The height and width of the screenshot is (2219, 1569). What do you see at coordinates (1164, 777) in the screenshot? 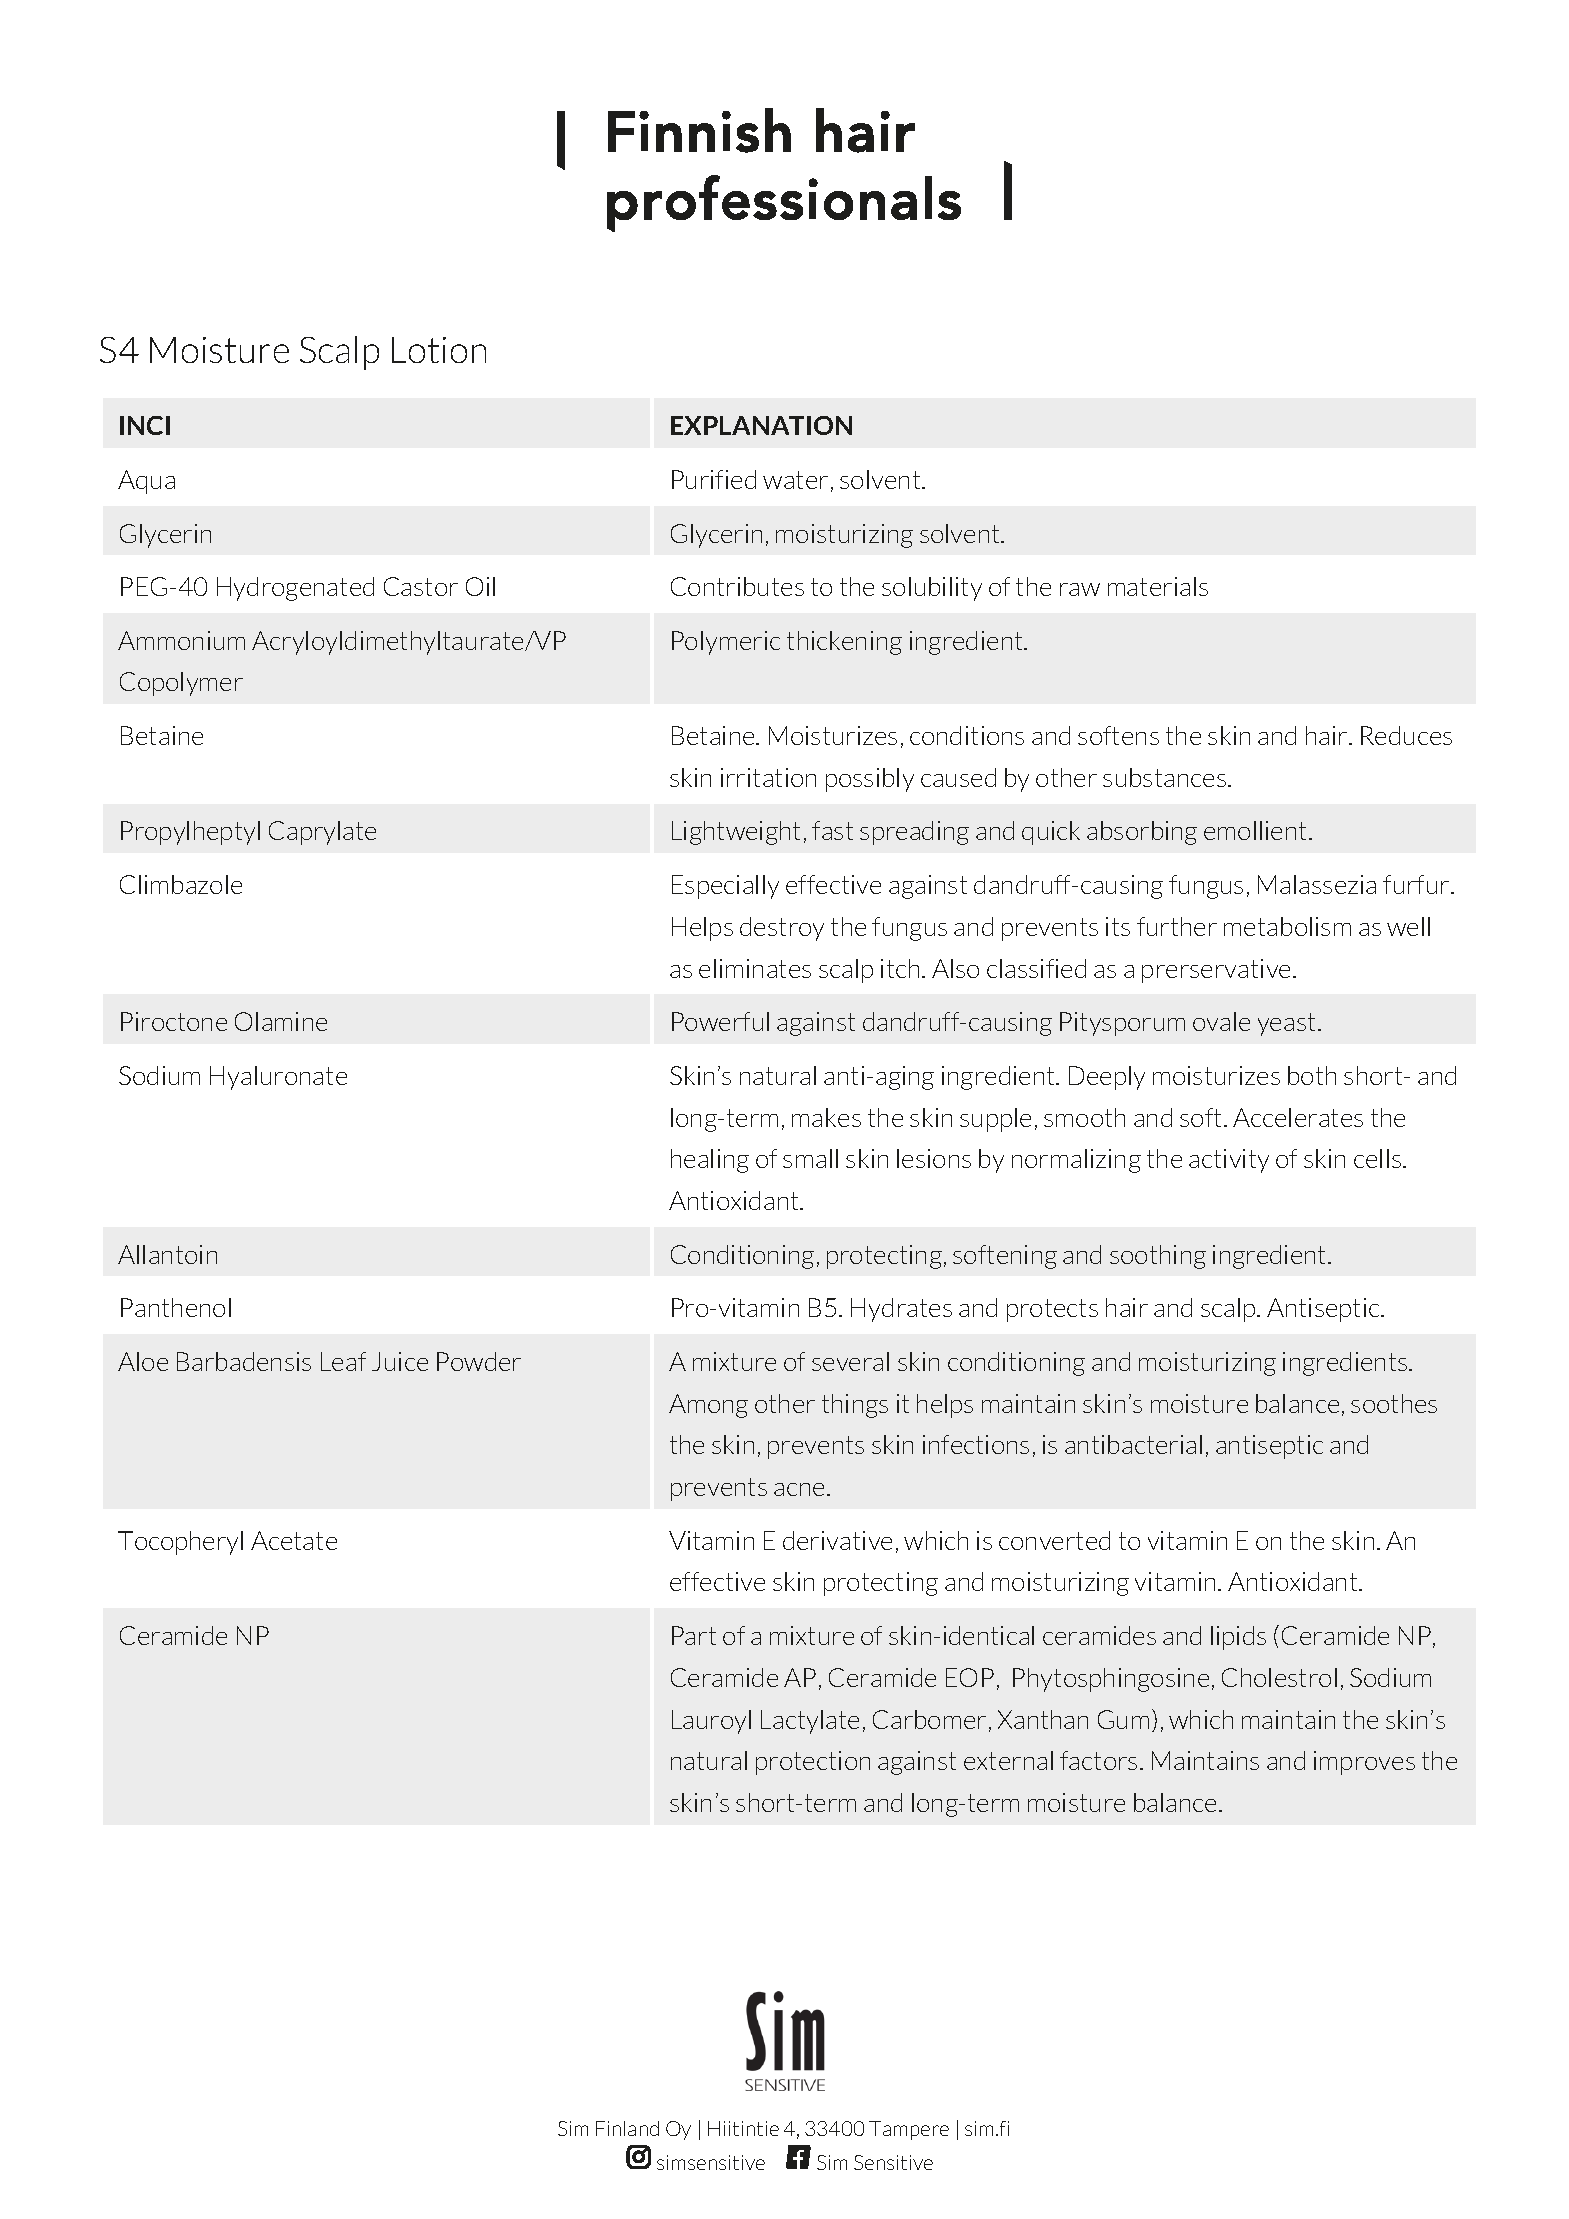
I see `substances` at bounding box center [1164, 777].
